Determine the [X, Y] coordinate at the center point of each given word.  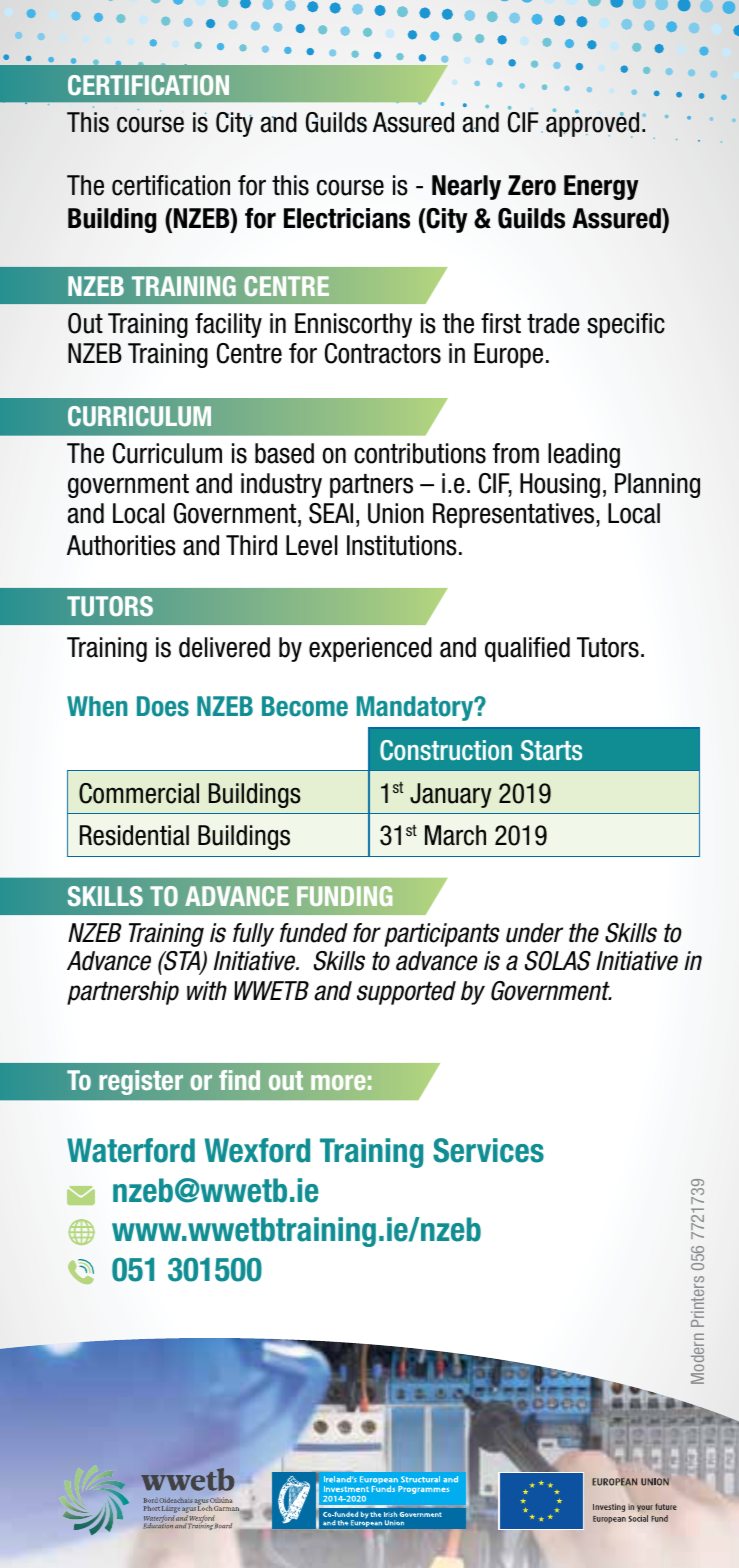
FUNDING [344, 896]
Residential [134, 835]
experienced [370, 649]
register [141, 1082]
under [534, 933]
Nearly [466, 187]
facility [228, 325]
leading [584, 455]
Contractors [383, 353]
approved [592, 124]
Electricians [347, 218]
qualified [527, 649]
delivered [224, 647]
